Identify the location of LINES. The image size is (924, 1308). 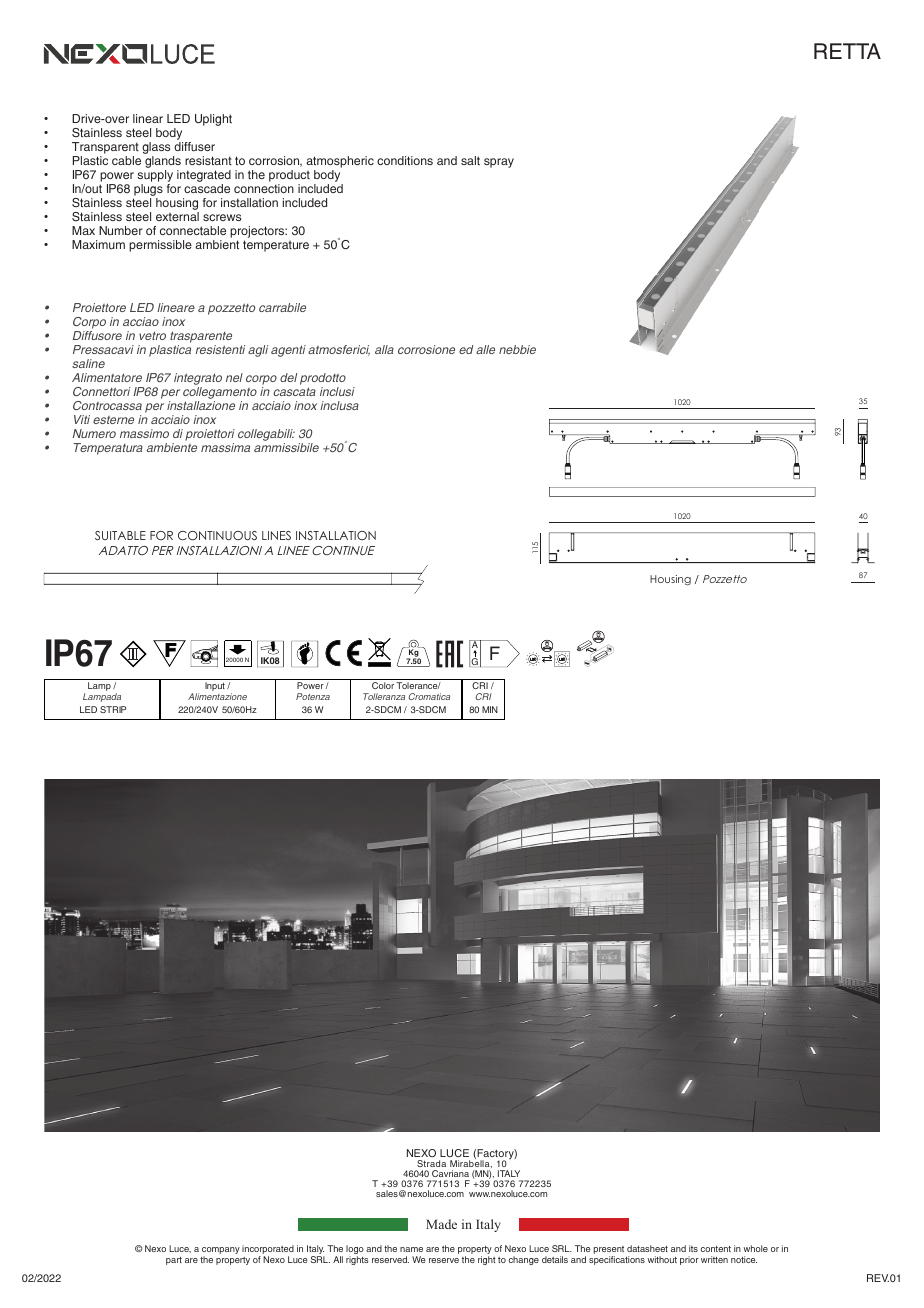
(276, 535).
